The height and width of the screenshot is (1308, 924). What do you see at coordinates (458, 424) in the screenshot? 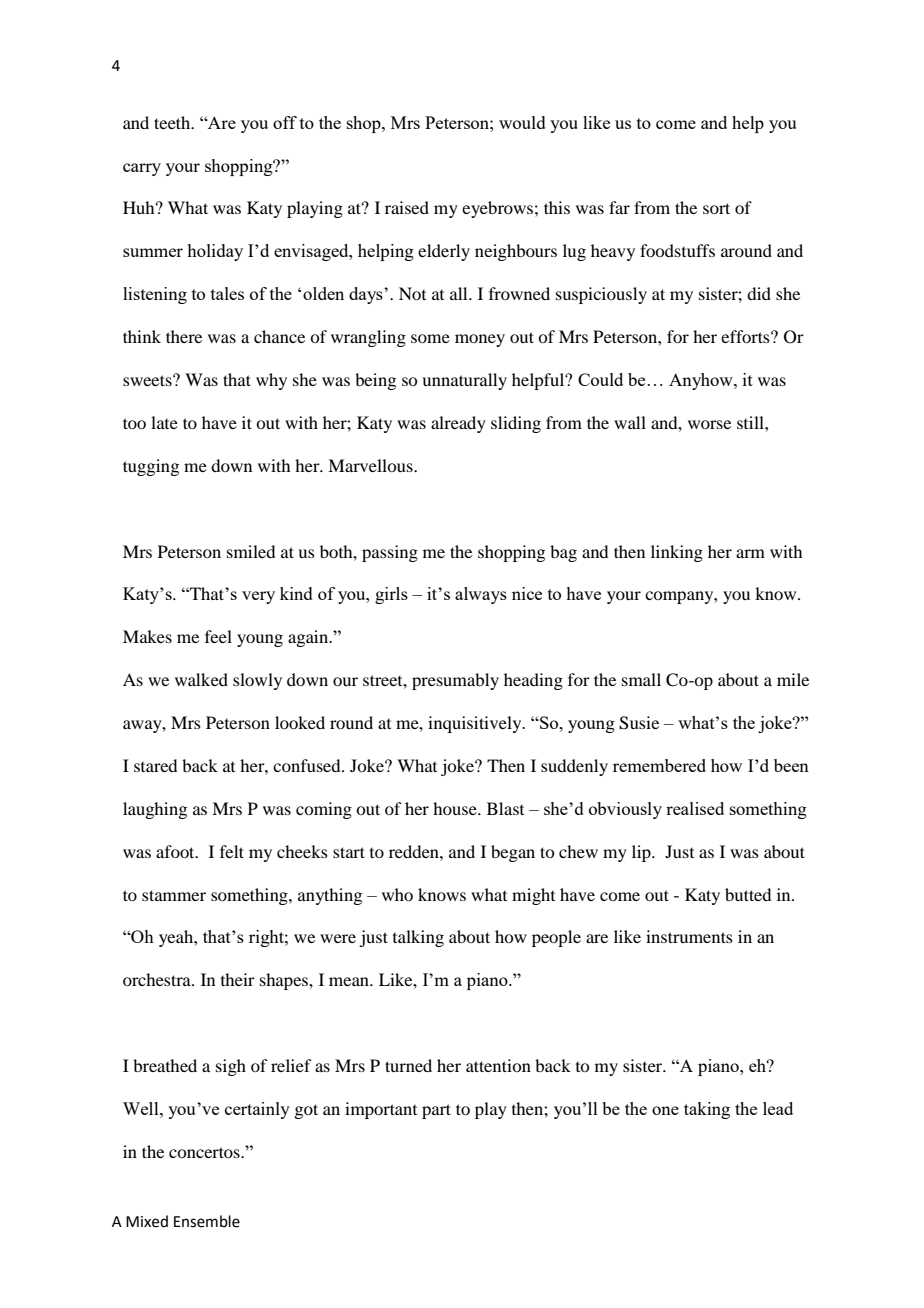
I see `already` at bounding box center [458, 424].
